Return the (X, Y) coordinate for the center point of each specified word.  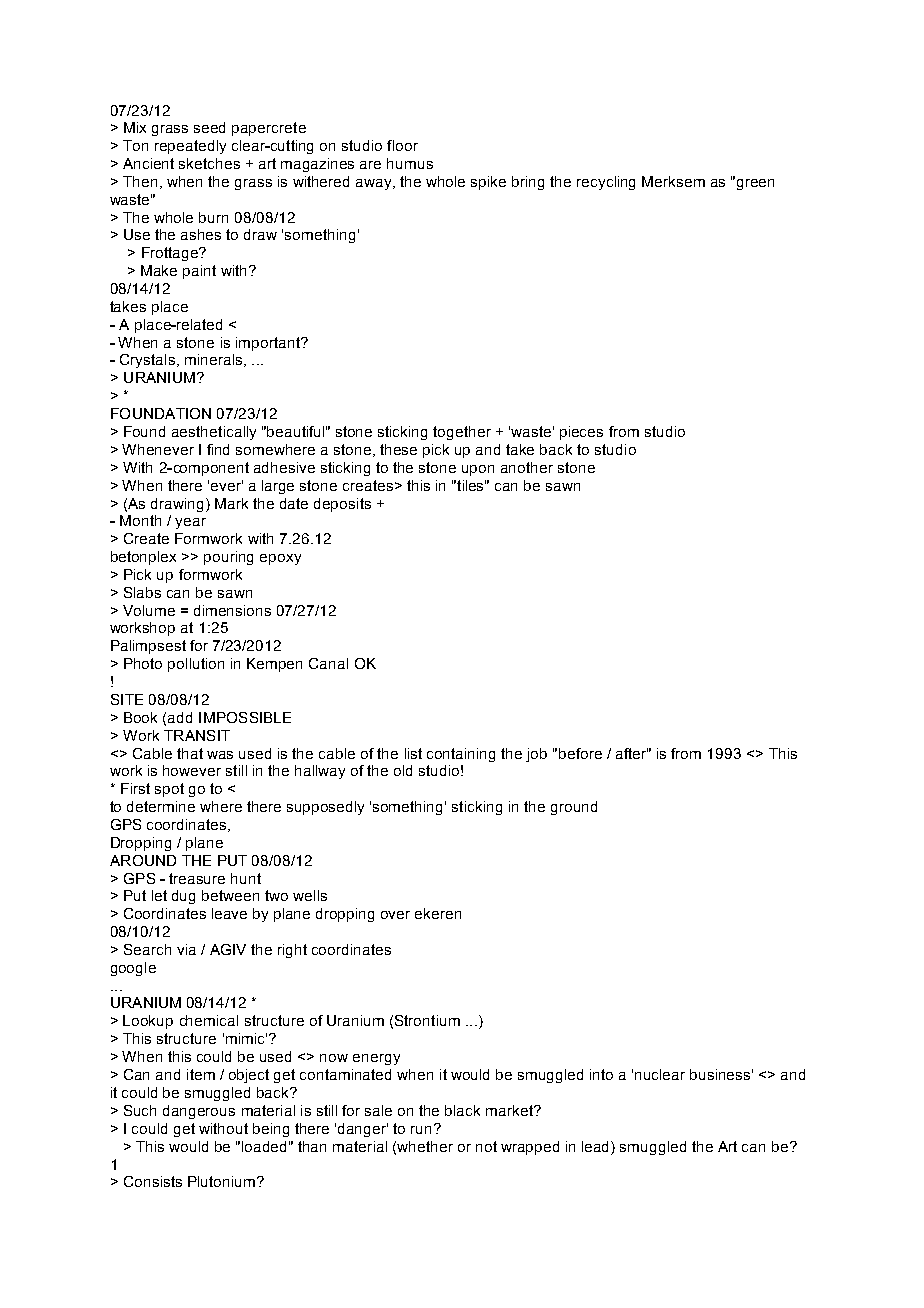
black (462, 1110)
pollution (196, 665)
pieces (581, 433)
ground (574, 808)
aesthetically (214, 433)
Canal (328, 663)
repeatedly (190, 147)
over (395, 915)
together (462, 433)
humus (410, 163)
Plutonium (223, 1181)
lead (597, 1146)
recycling (606, 183)
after (632, 753)
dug (183, 897)
